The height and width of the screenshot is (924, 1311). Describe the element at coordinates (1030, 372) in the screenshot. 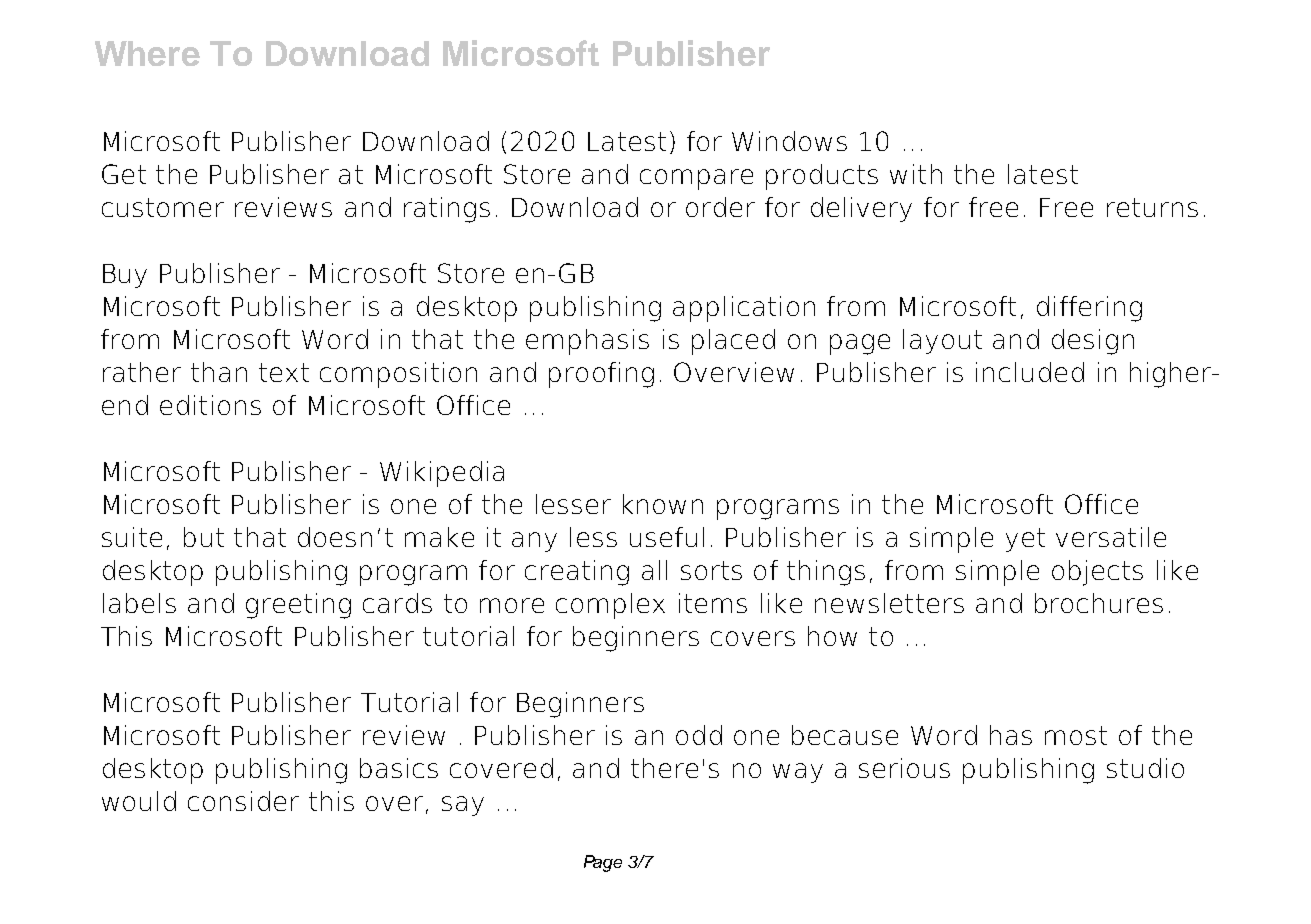

I see `included` at that location.
